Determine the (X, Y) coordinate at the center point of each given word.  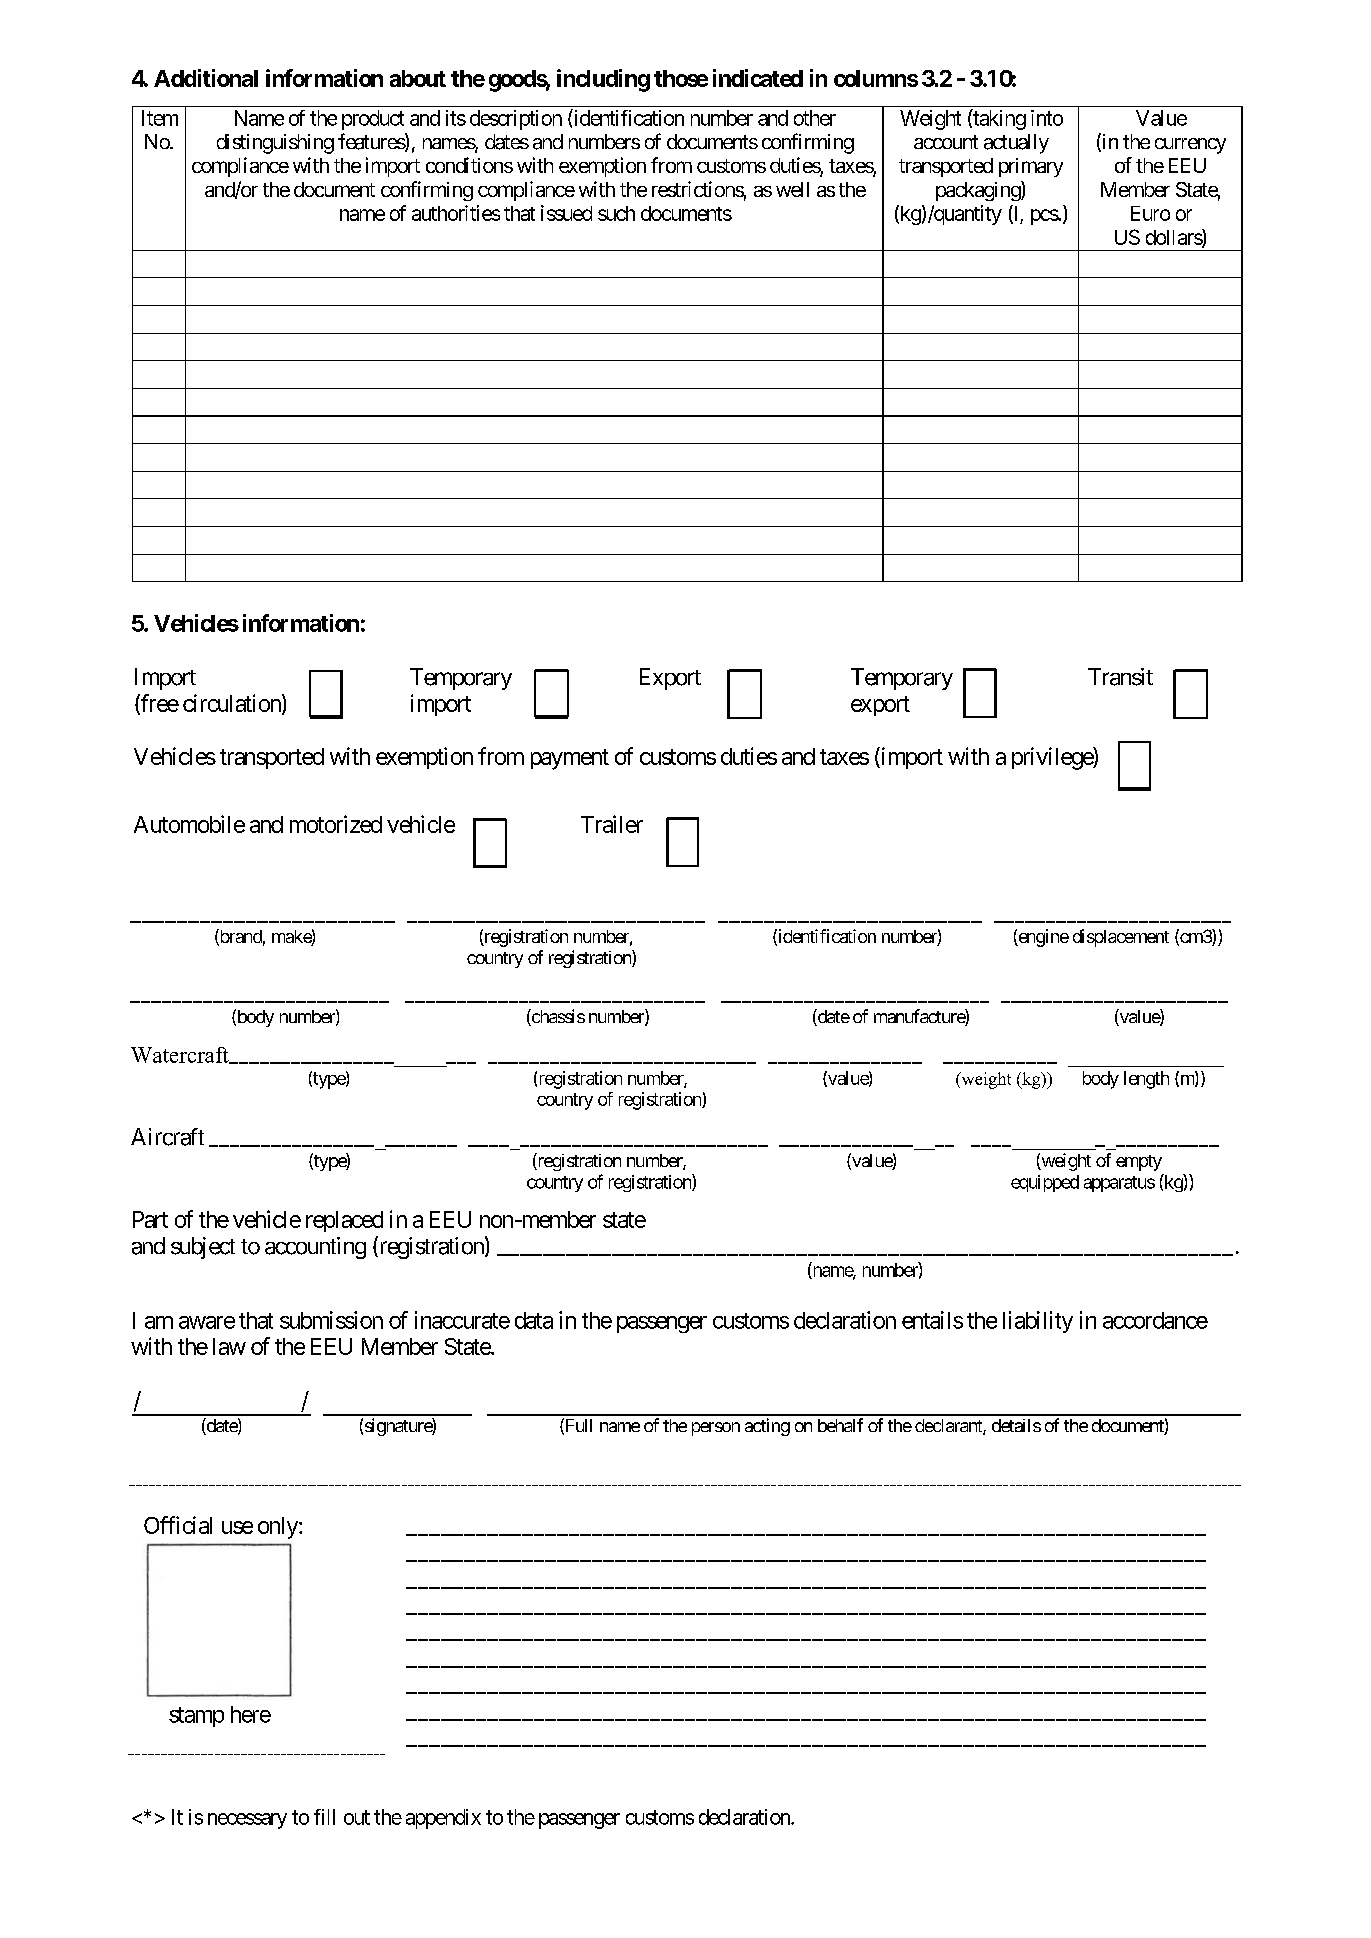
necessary (247, 1821)
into (1047, 118)
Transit (1120, 677)
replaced (344, 1221)
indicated (758, 78)
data (534, 1320)
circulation (233, 704)
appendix (443, 1819)
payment (570, 759)
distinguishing (275, 144)
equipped (1045, 1183)
